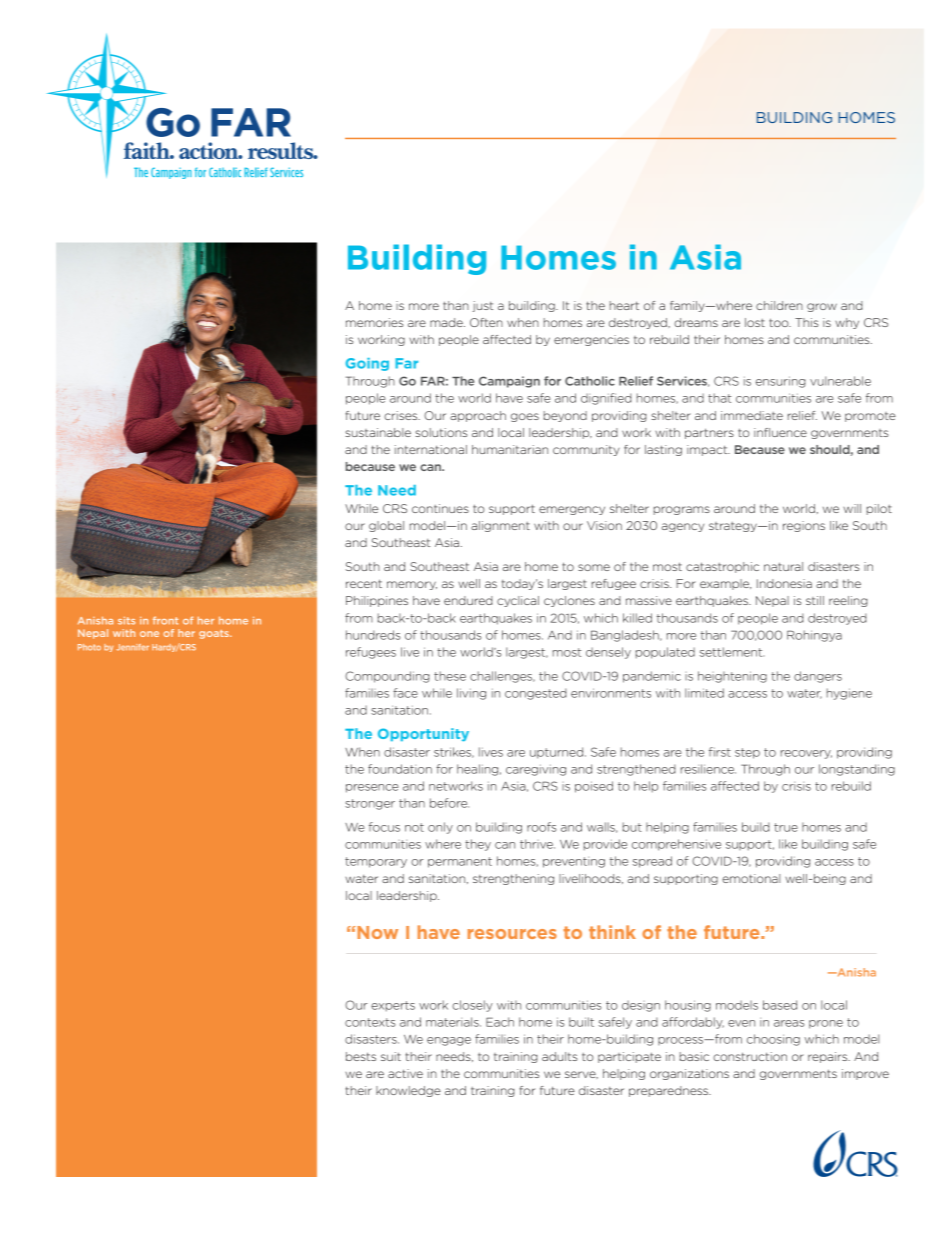 This document has height=1233, width=952. Describe the element at coordinates (361, 1056) in the document. I see `bests` at that location.
